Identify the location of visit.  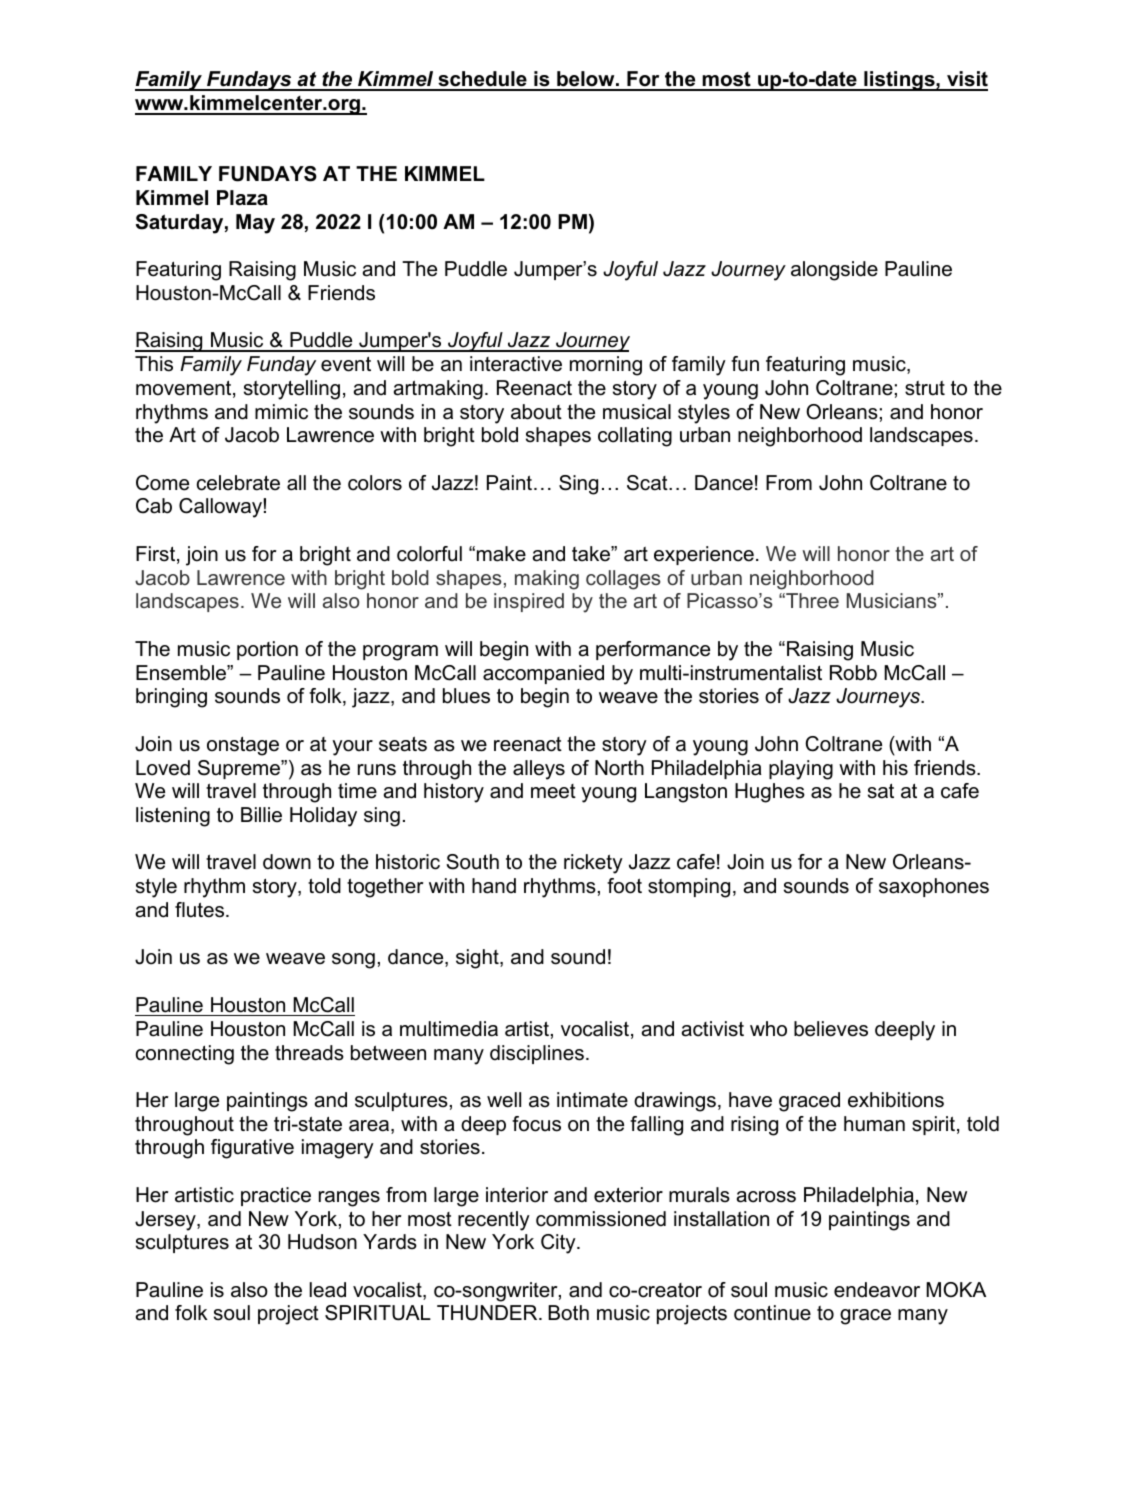
(966, 80).
